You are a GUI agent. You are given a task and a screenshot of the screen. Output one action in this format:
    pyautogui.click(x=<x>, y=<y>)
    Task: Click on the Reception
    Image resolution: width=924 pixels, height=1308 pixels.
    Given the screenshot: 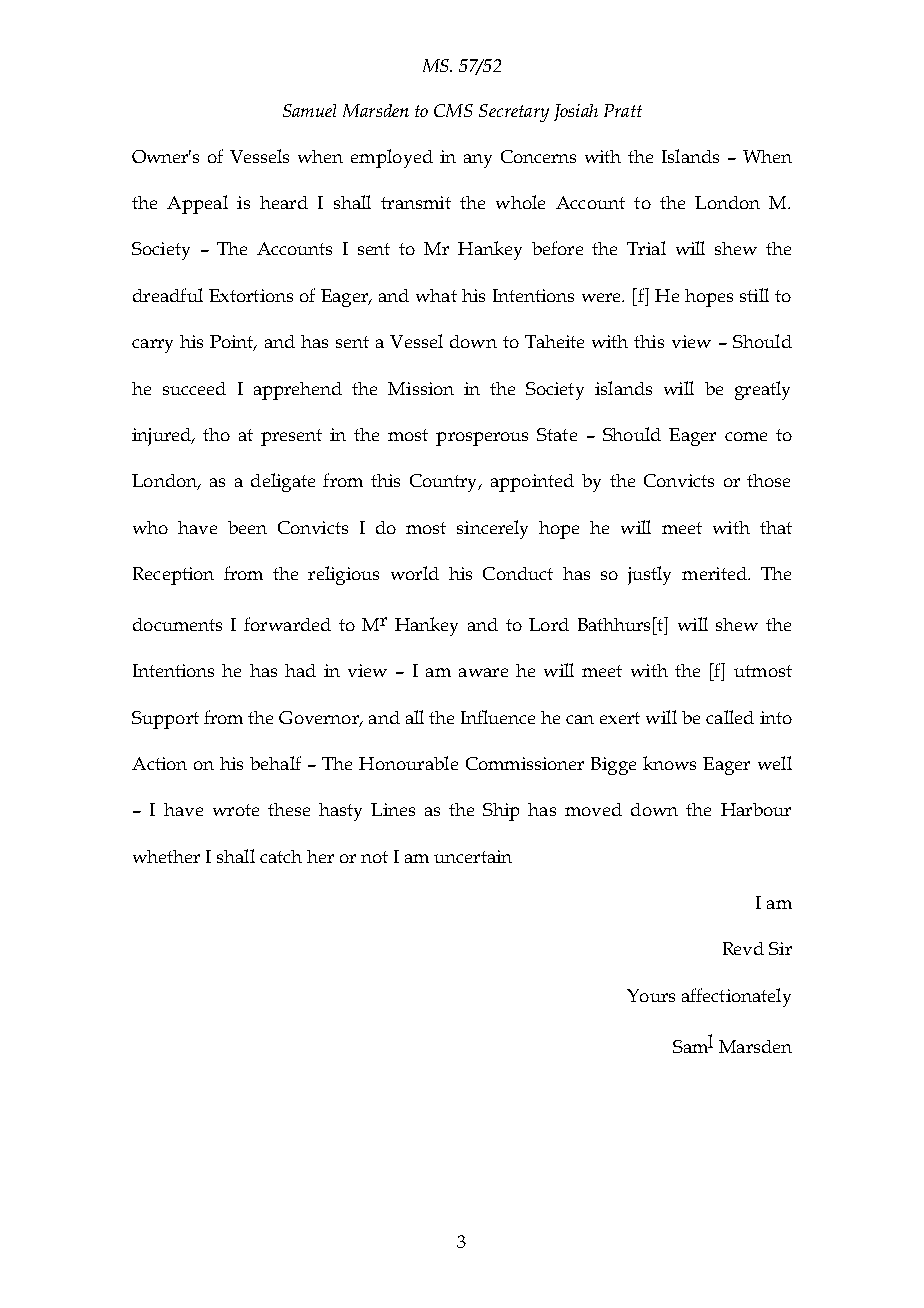 What is the action you would take?
    pyautogui.click(x=173, y=576)
